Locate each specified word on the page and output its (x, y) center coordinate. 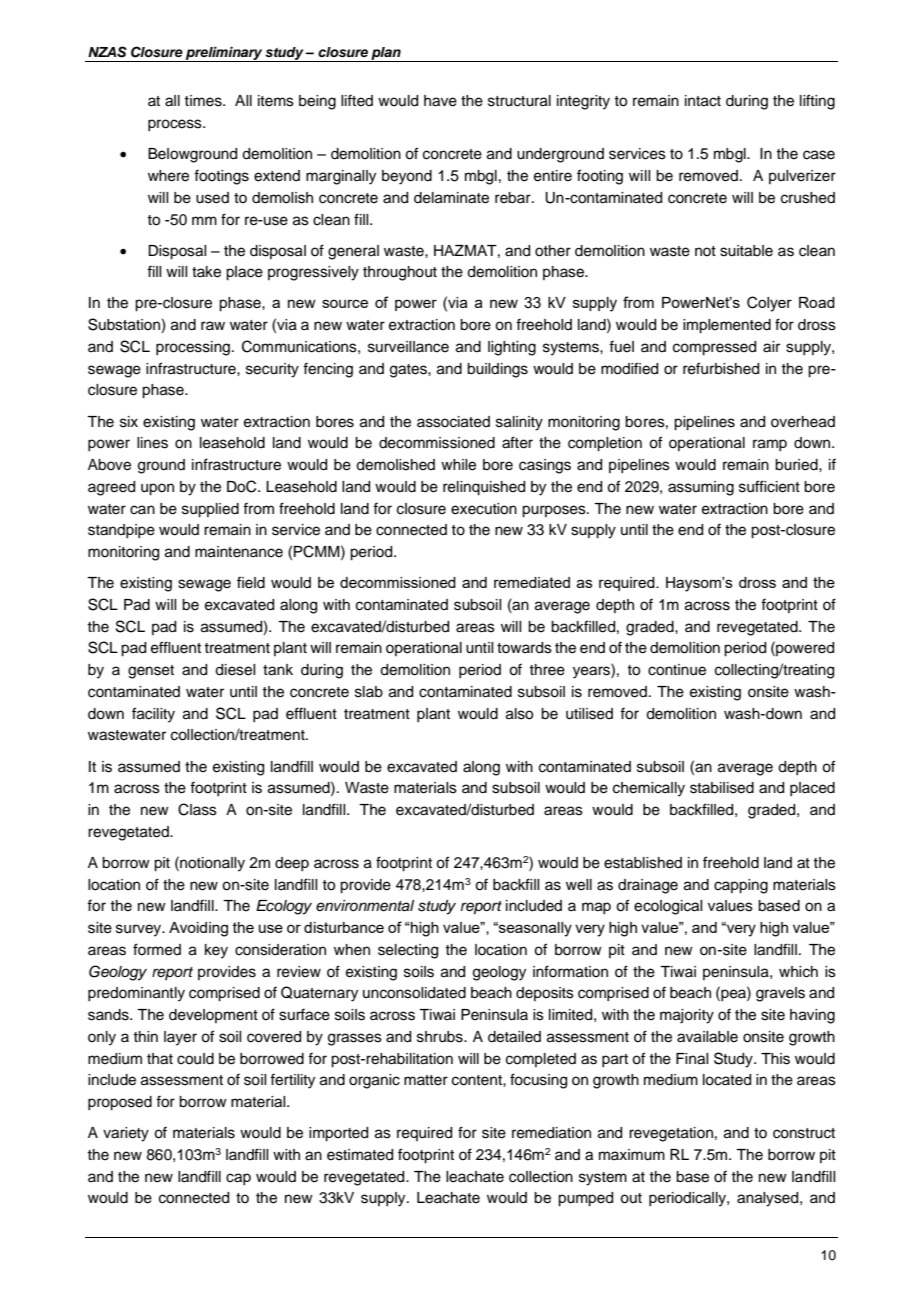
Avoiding (198, 929)
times (204, 101)
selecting (408, 951)
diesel (235, 670)
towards (524, 648)
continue (677, 670)
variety (126, 1134)
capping (741, 886)
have (440, 101)
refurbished (721, 368)
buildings (497, 370)
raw (213, 325)
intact (703, 101)
